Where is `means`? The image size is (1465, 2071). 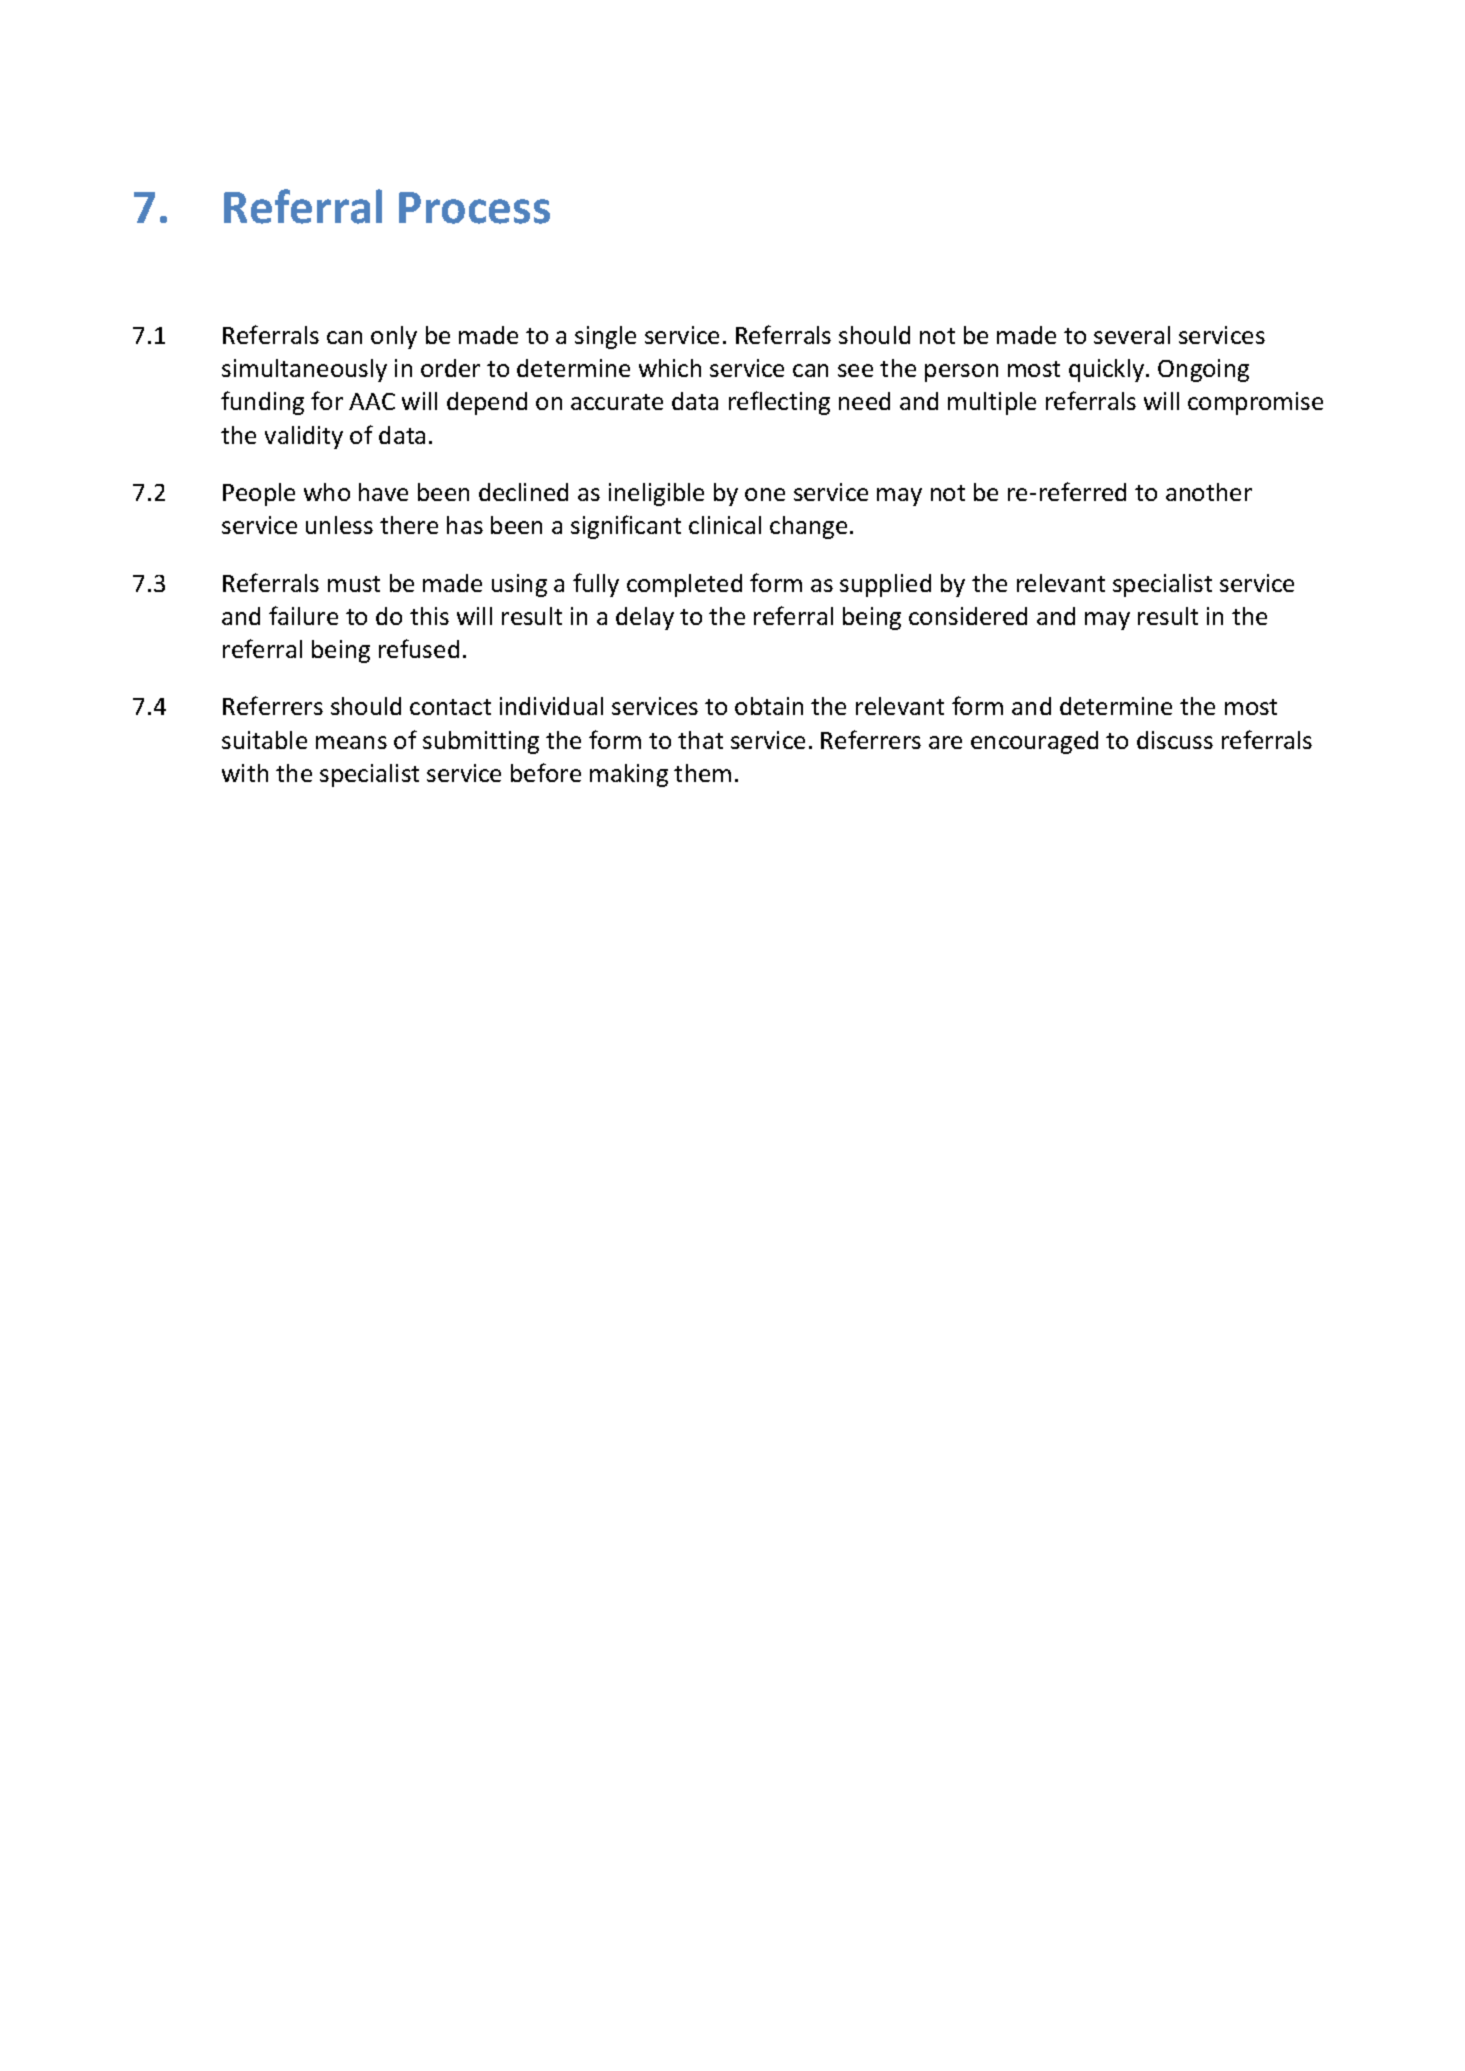
means is located at coordinates (351, 742).
